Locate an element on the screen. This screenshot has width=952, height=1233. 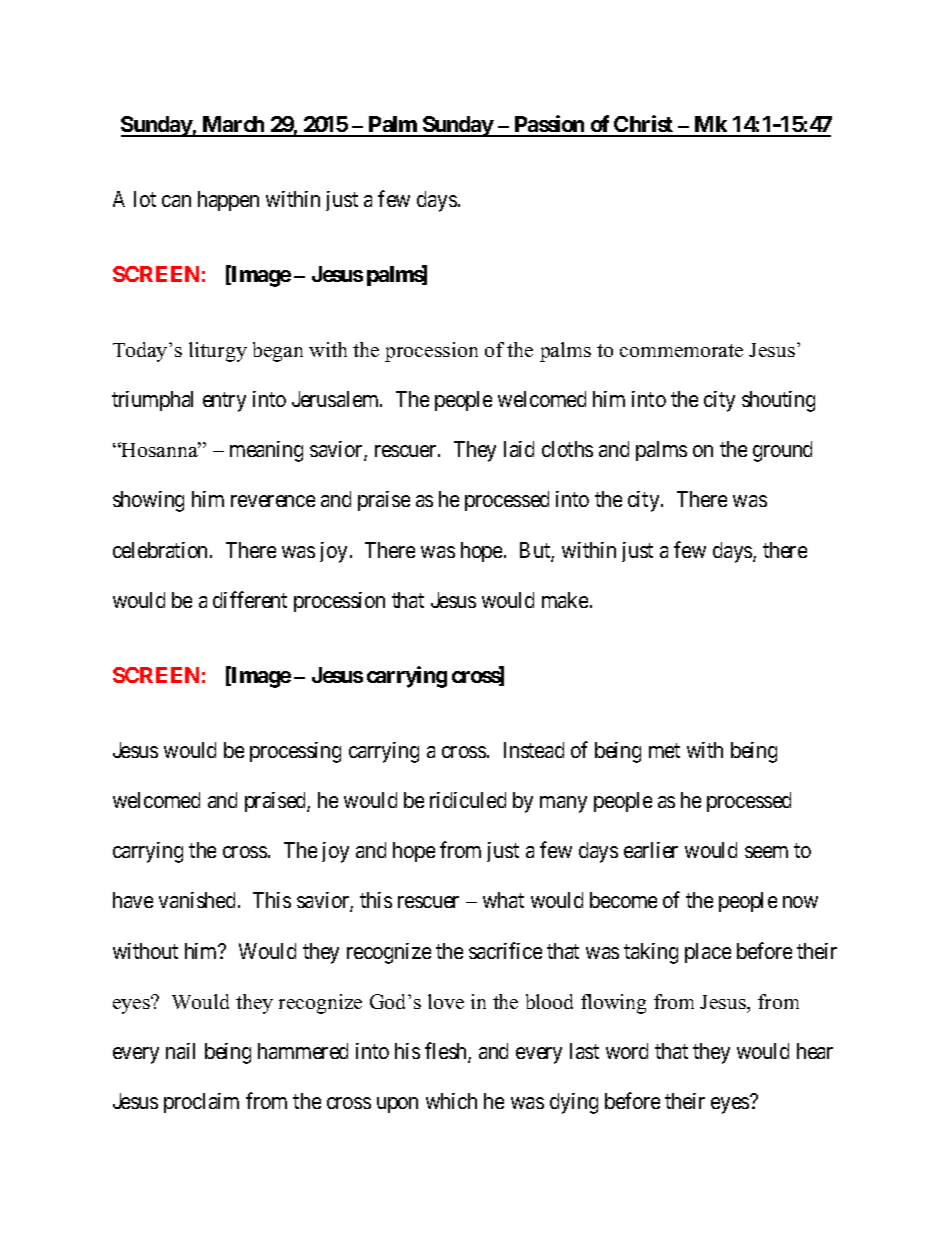
hear is located at coordinates (815, 1051).
